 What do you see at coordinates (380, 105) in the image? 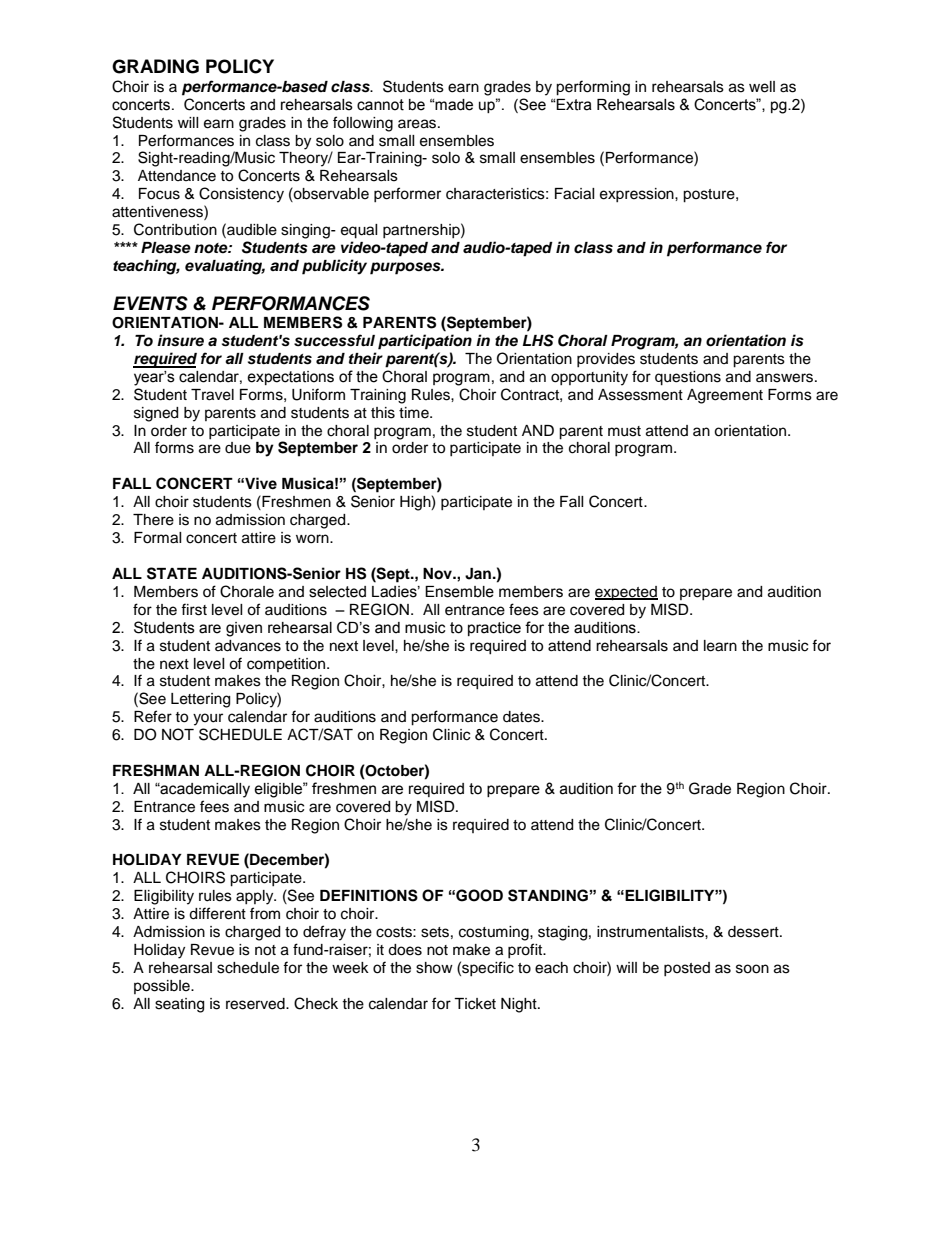
I see `cannot` at bounding box center [380, 105].
